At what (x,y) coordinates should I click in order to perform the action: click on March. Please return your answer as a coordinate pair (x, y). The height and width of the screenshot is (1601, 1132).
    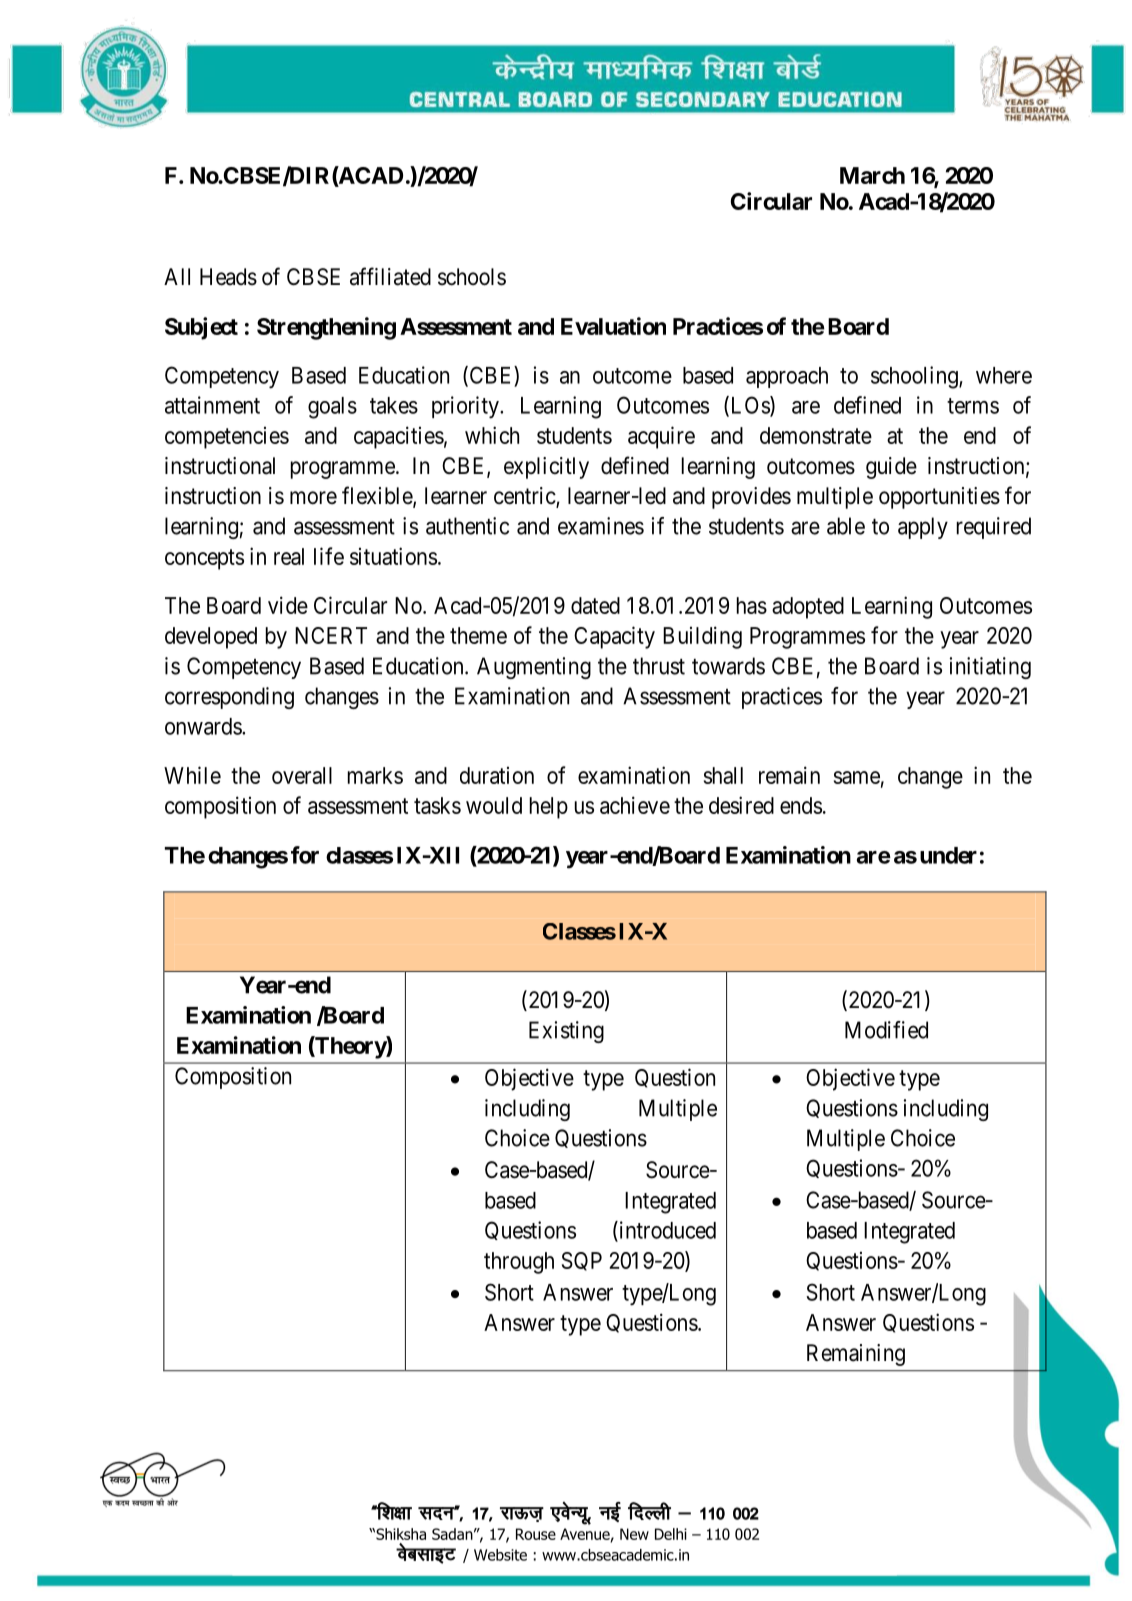
    Looking at the image, I should click on (872, 175).
